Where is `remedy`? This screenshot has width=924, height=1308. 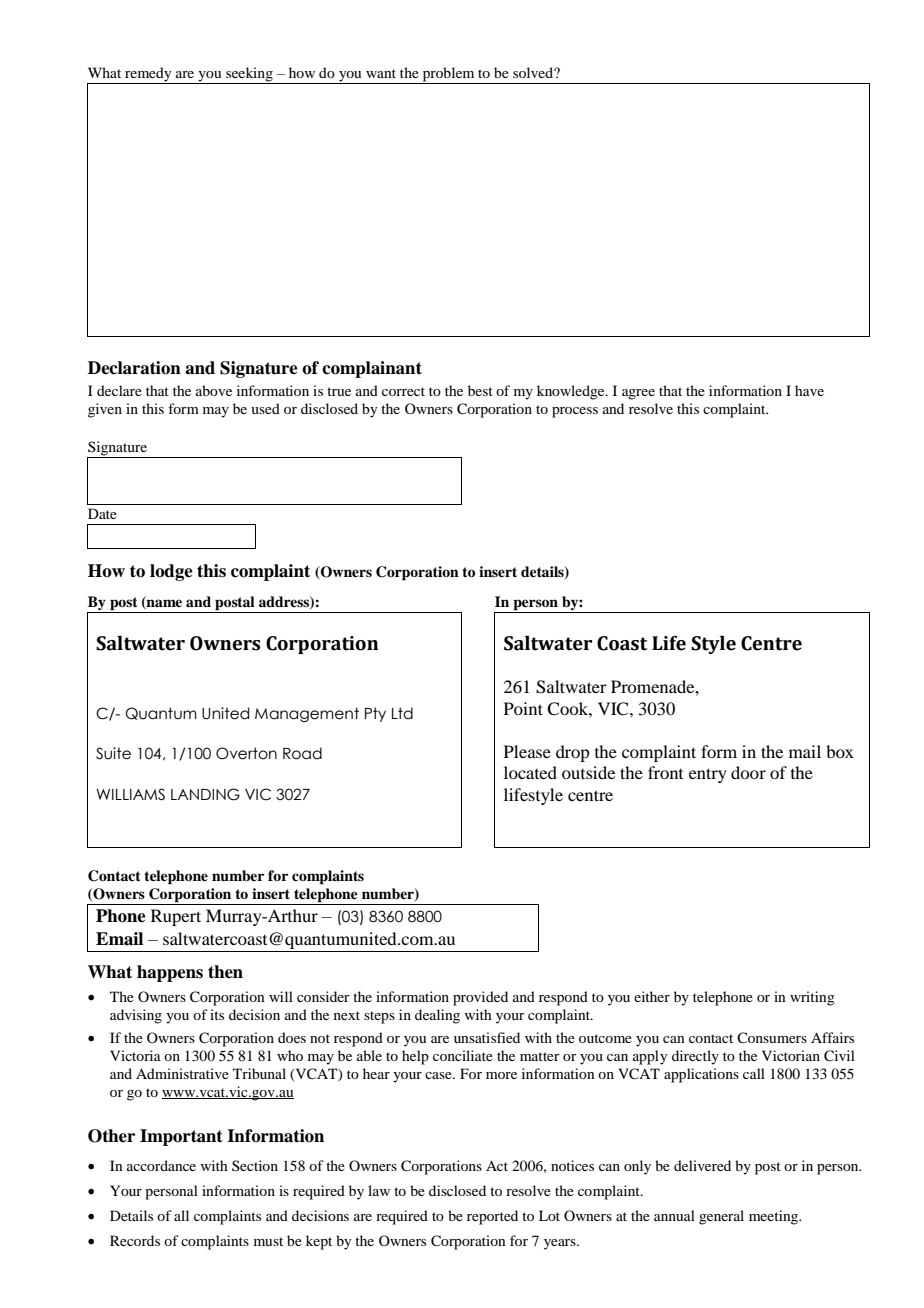 remedy is located at coordinates (148, 74).
